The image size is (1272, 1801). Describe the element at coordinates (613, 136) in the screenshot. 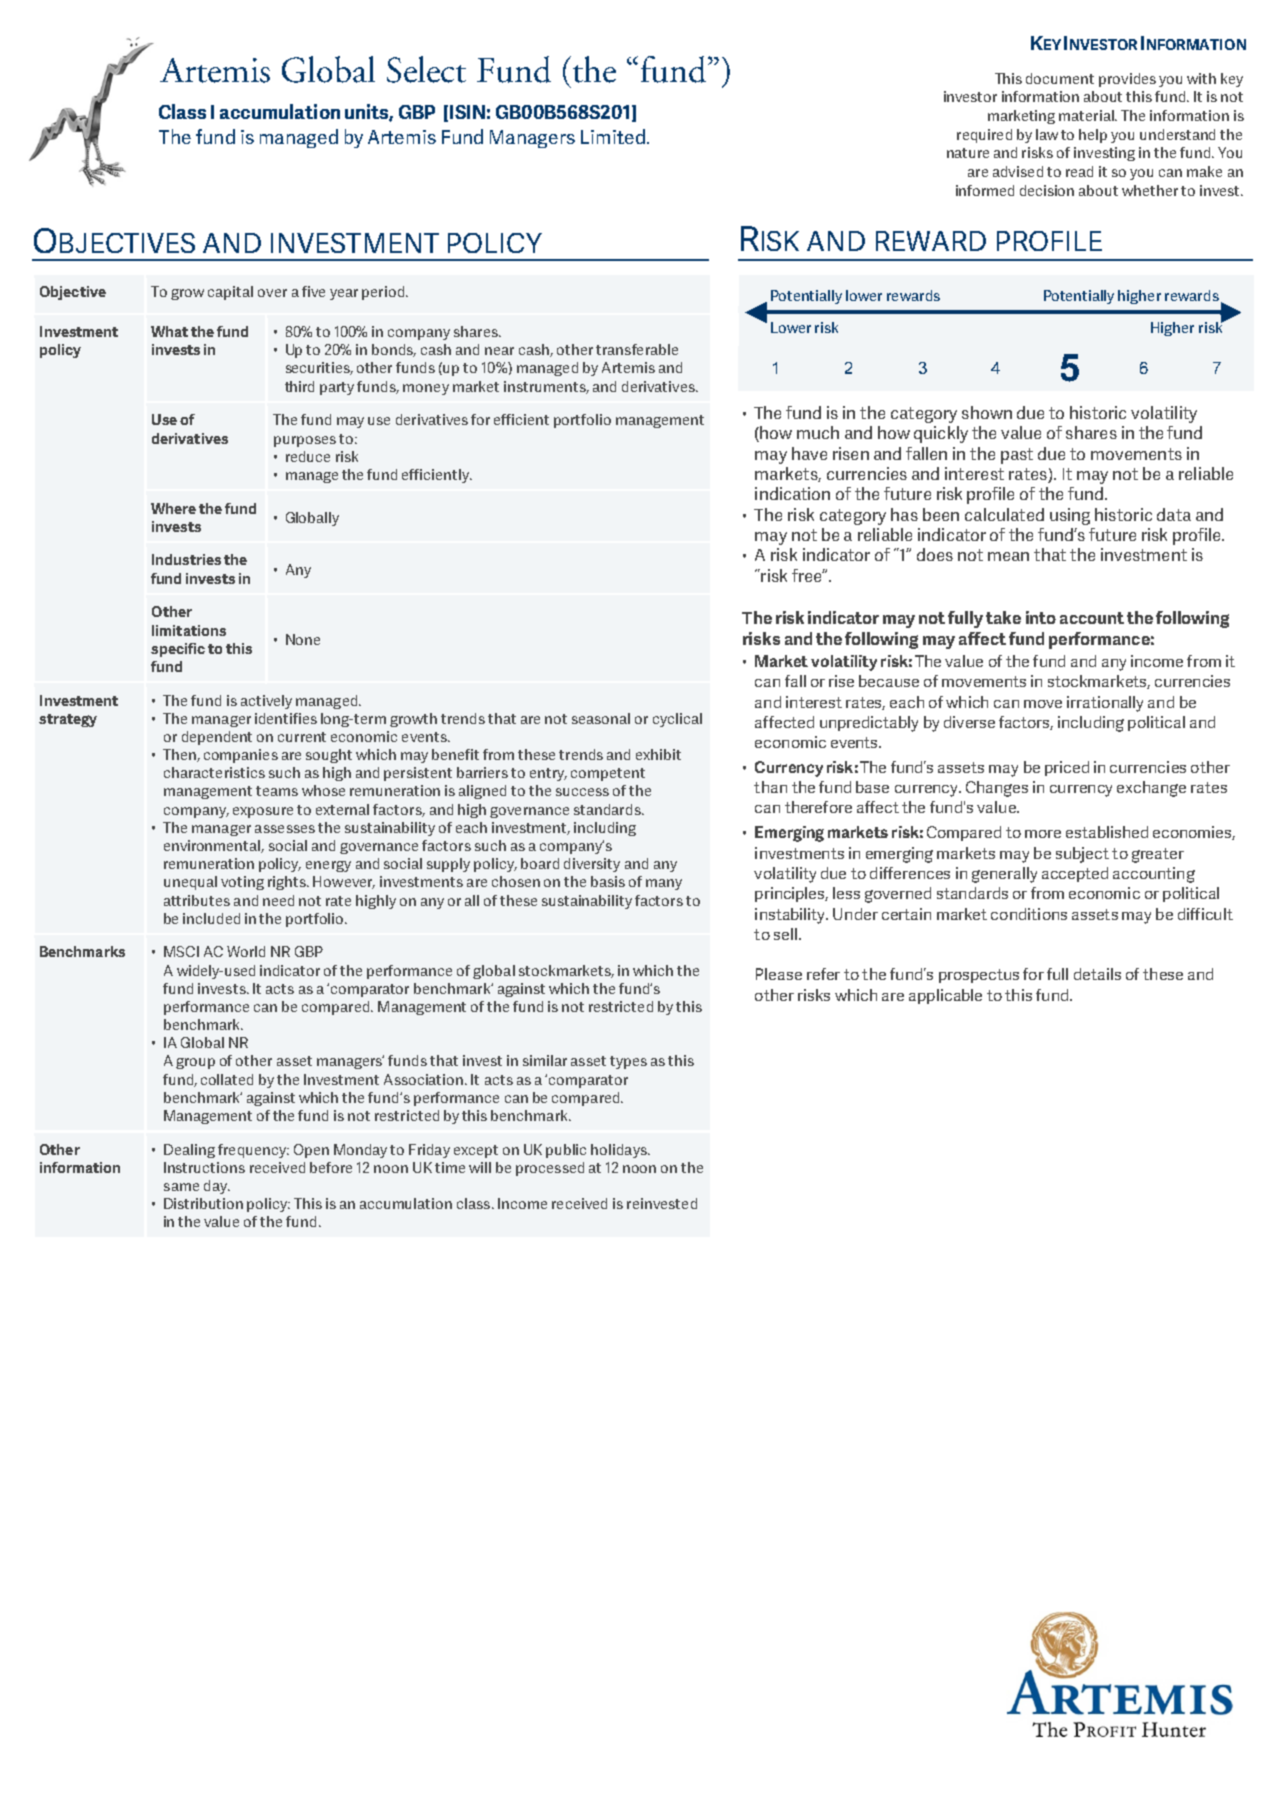

I see `Limited` at that location.
